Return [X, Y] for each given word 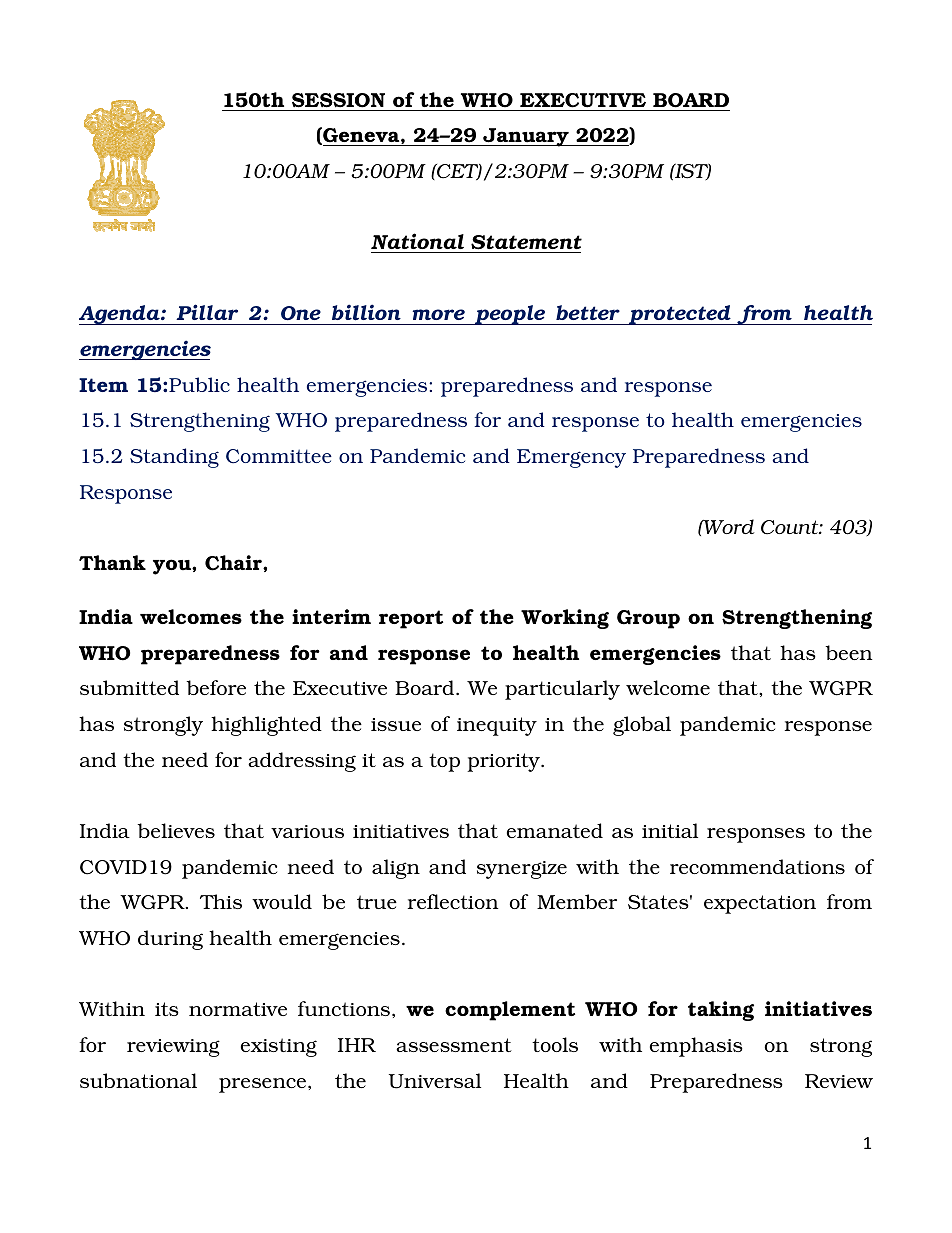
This [221, 901]
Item [103, 385]
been [848, 652]
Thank [112, 562]
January [526, 137]
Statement [526, 242]
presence [262, 1085]
